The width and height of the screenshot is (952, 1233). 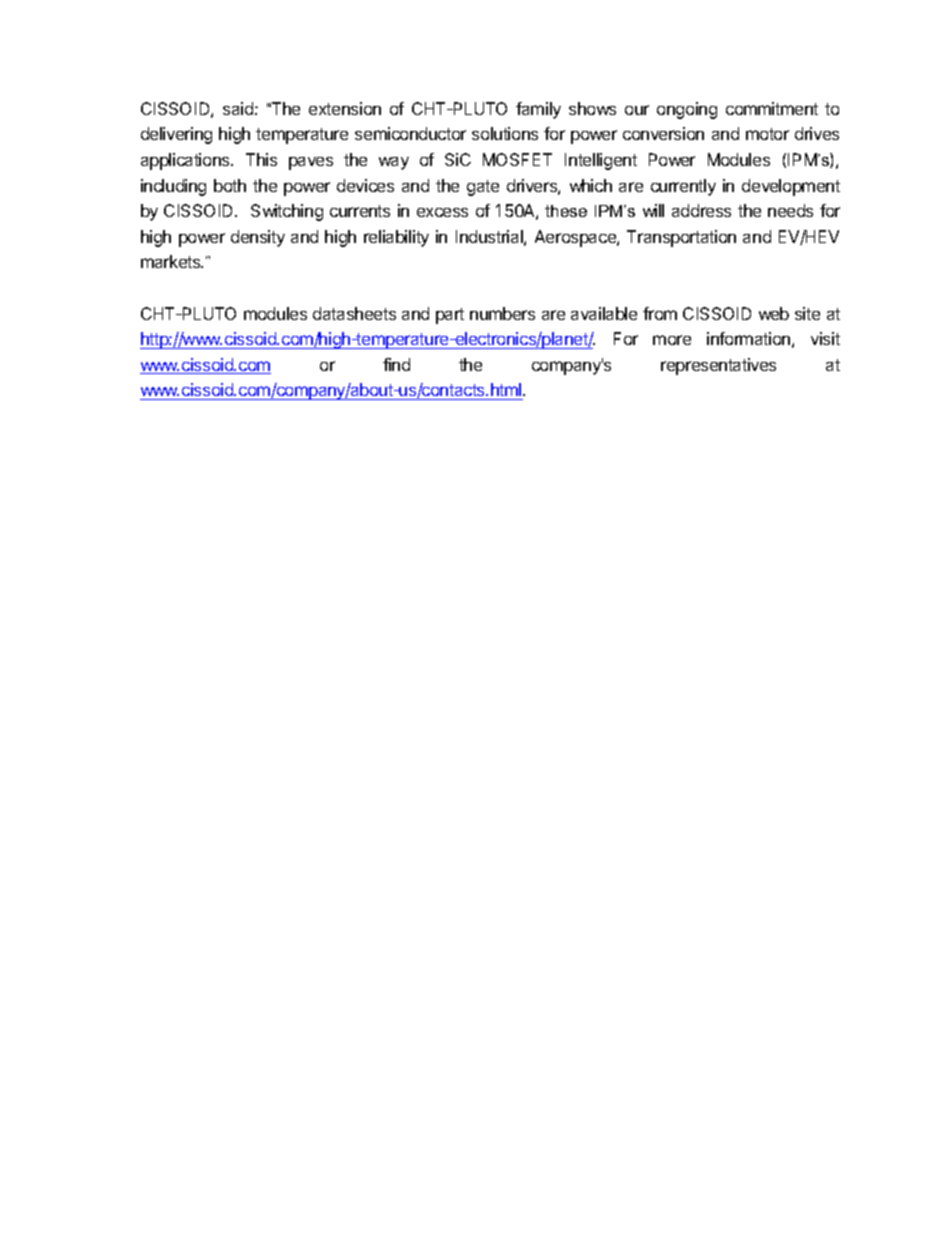 I want to click on extension, so click(x=345, y=108).
